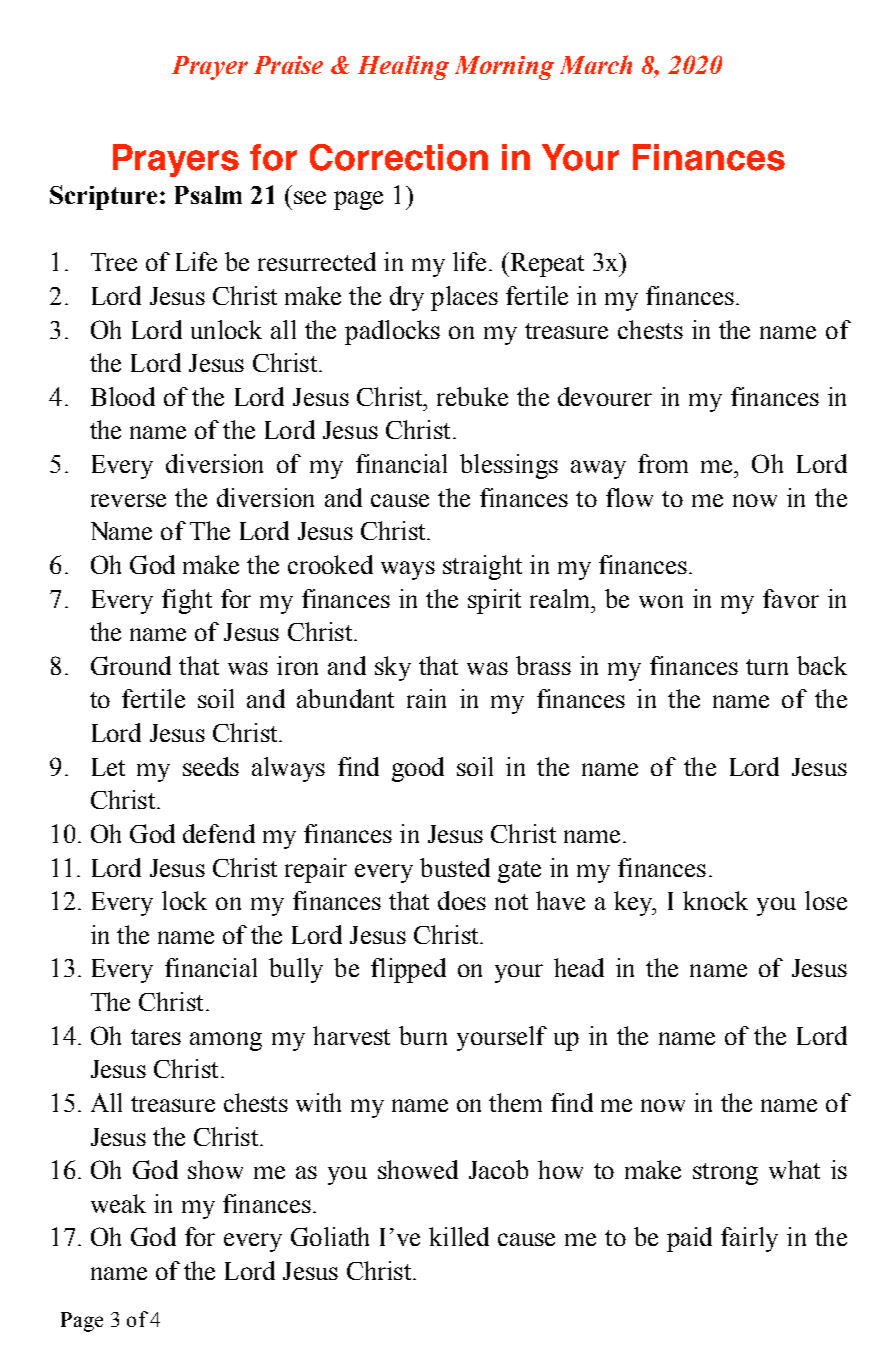 This screenshot has height=1372, width=887. Describe the element at coordinates (663, 463) in the screenshot. I see `from` at that location.
